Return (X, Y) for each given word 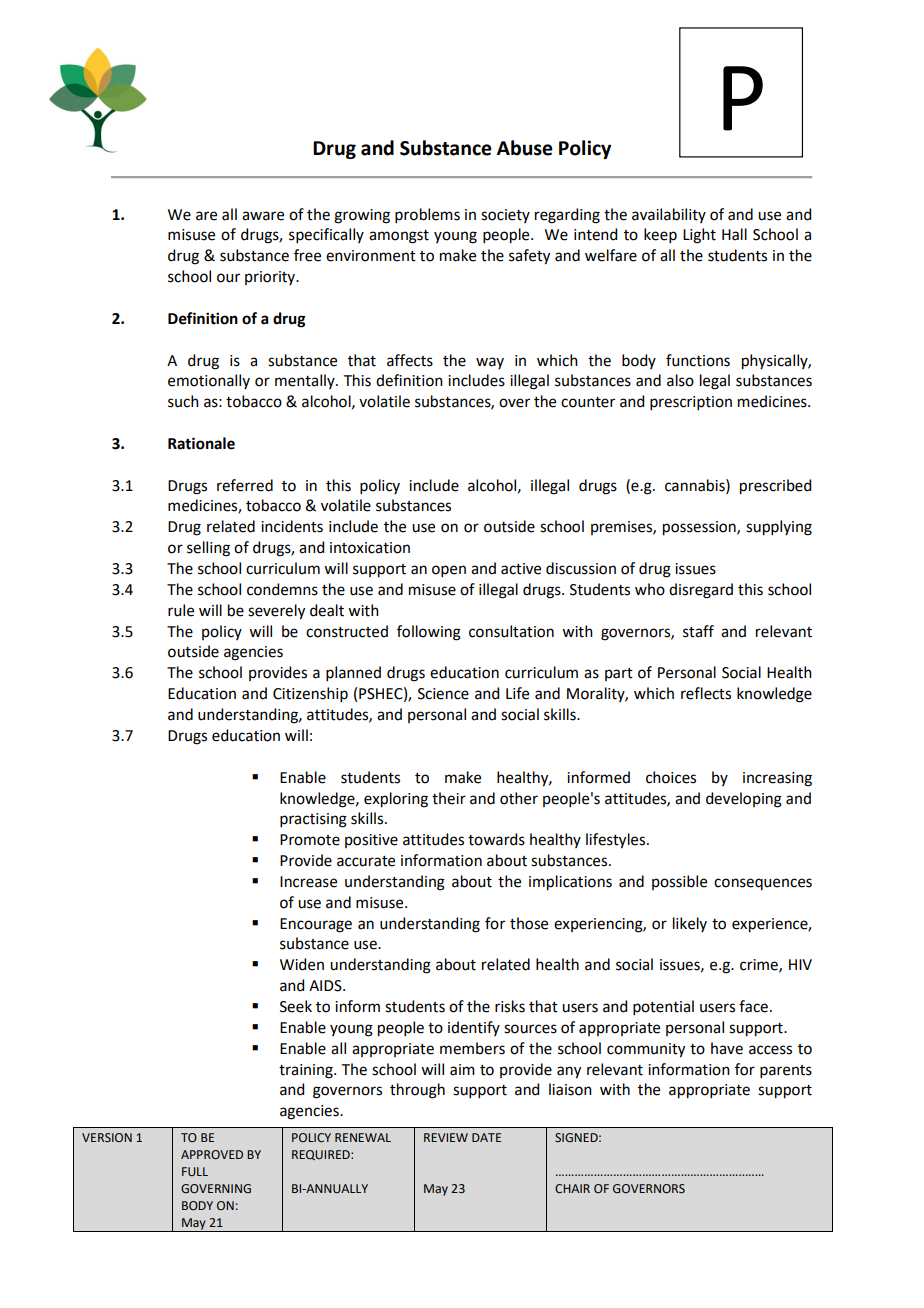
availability (669, 215)
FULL (195, 1171)
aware (263, 216)
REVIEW (446, 1137)
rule (181, 610)
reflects (706, 693)
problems (427, 215)
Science (443, 694)
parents (786, 1071)
